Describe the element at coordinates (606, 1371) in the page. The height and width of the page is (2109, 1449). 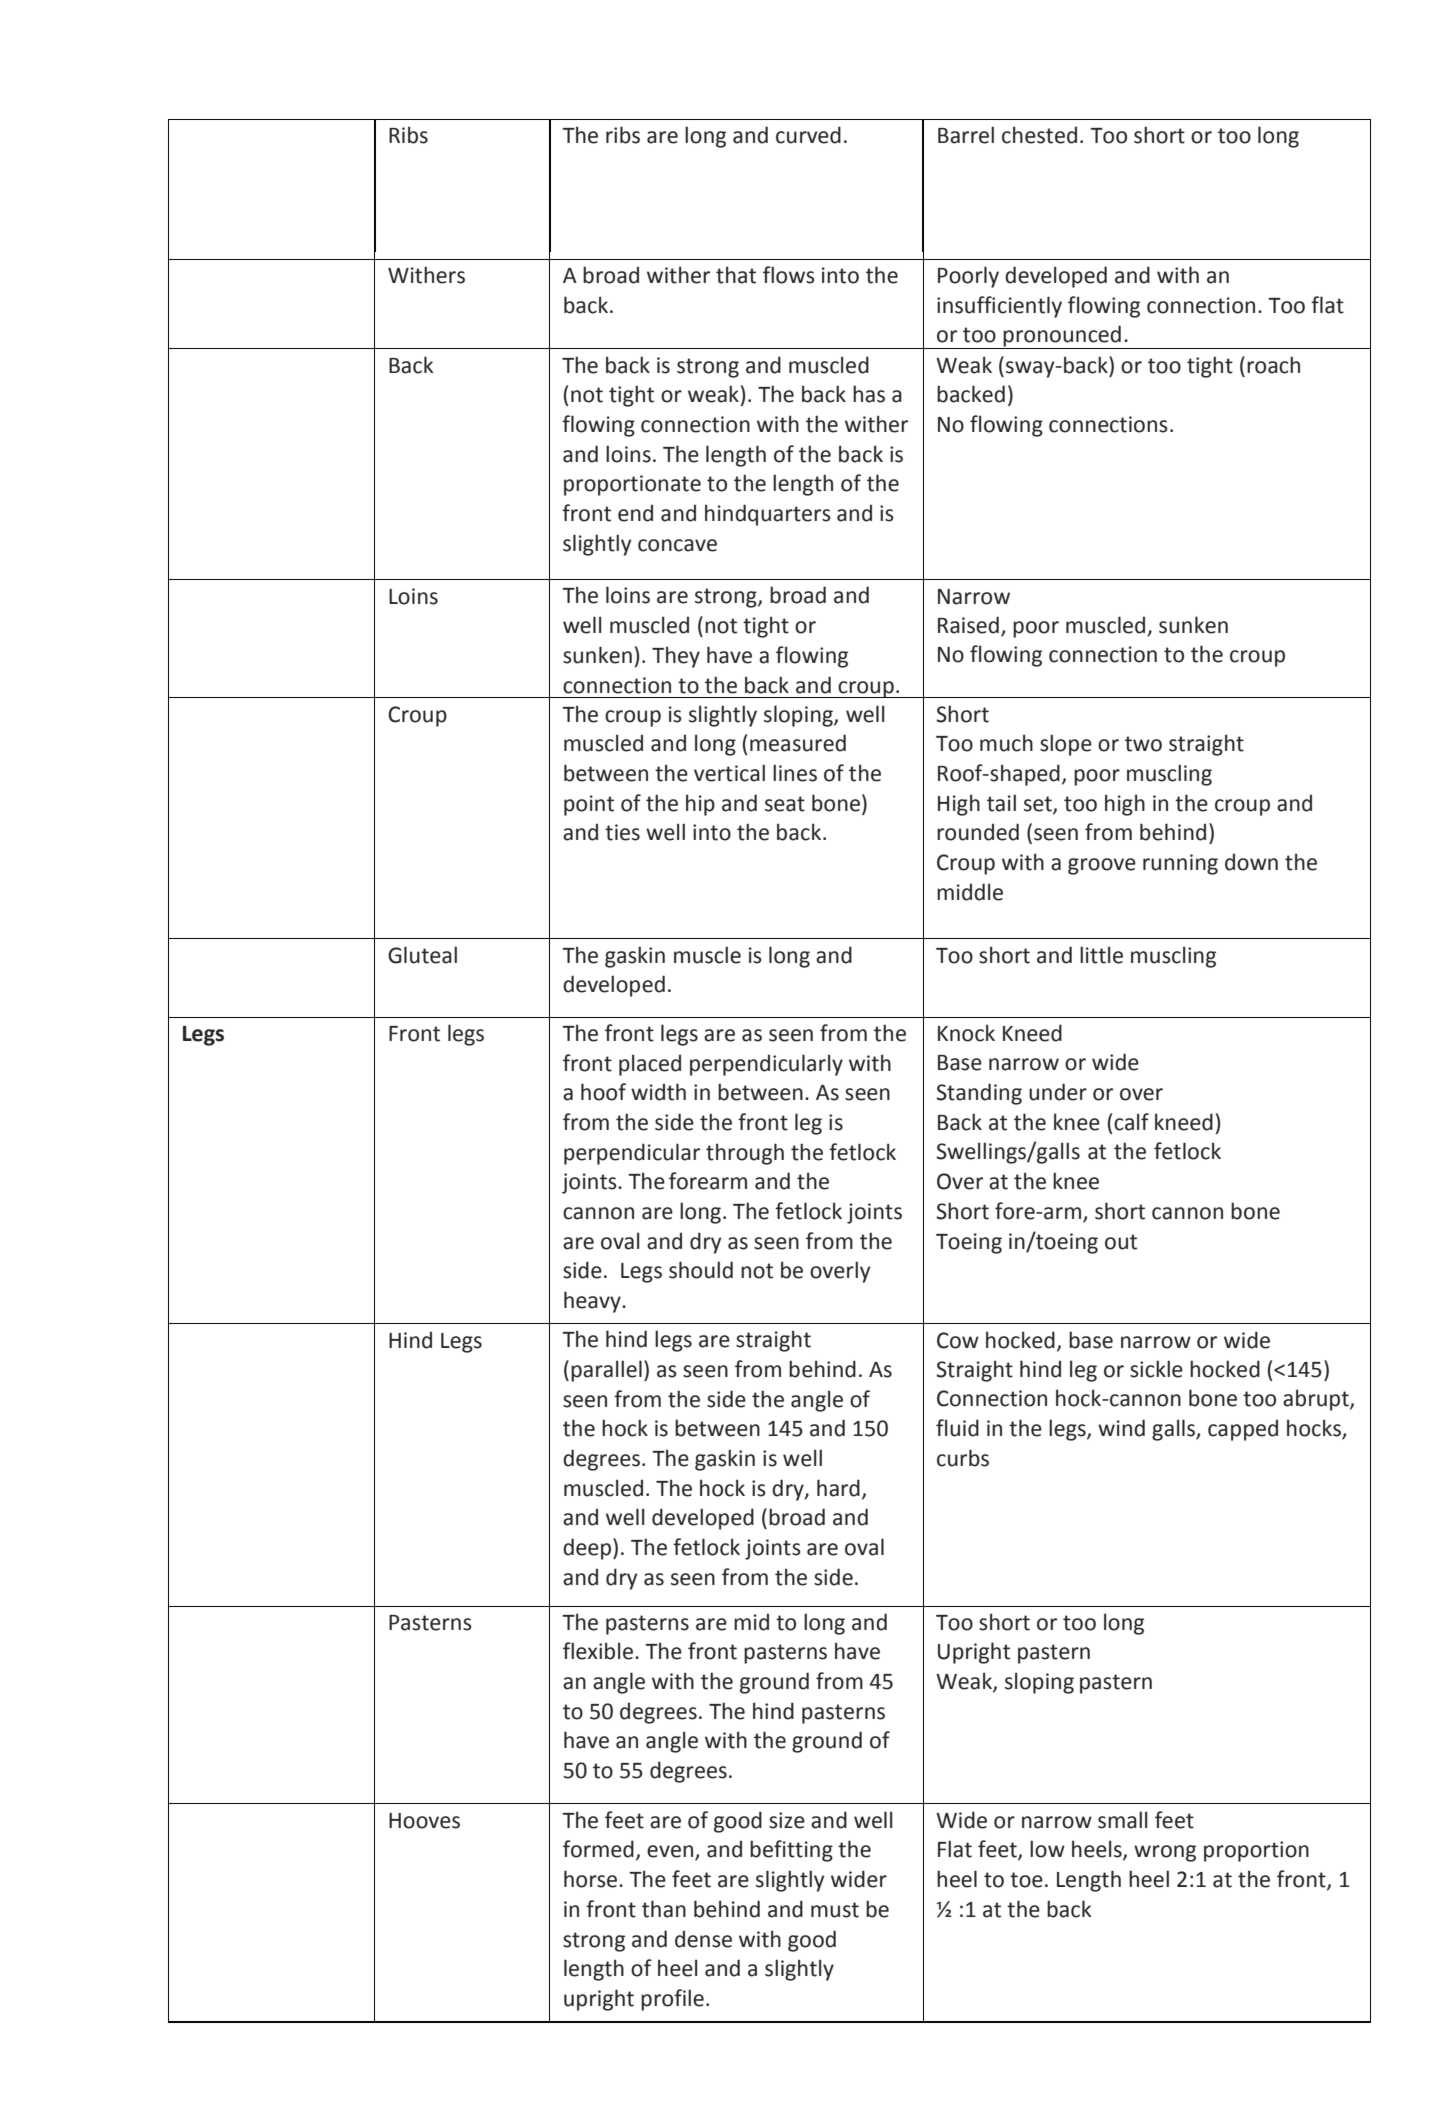
I see `parallel` at that location.
